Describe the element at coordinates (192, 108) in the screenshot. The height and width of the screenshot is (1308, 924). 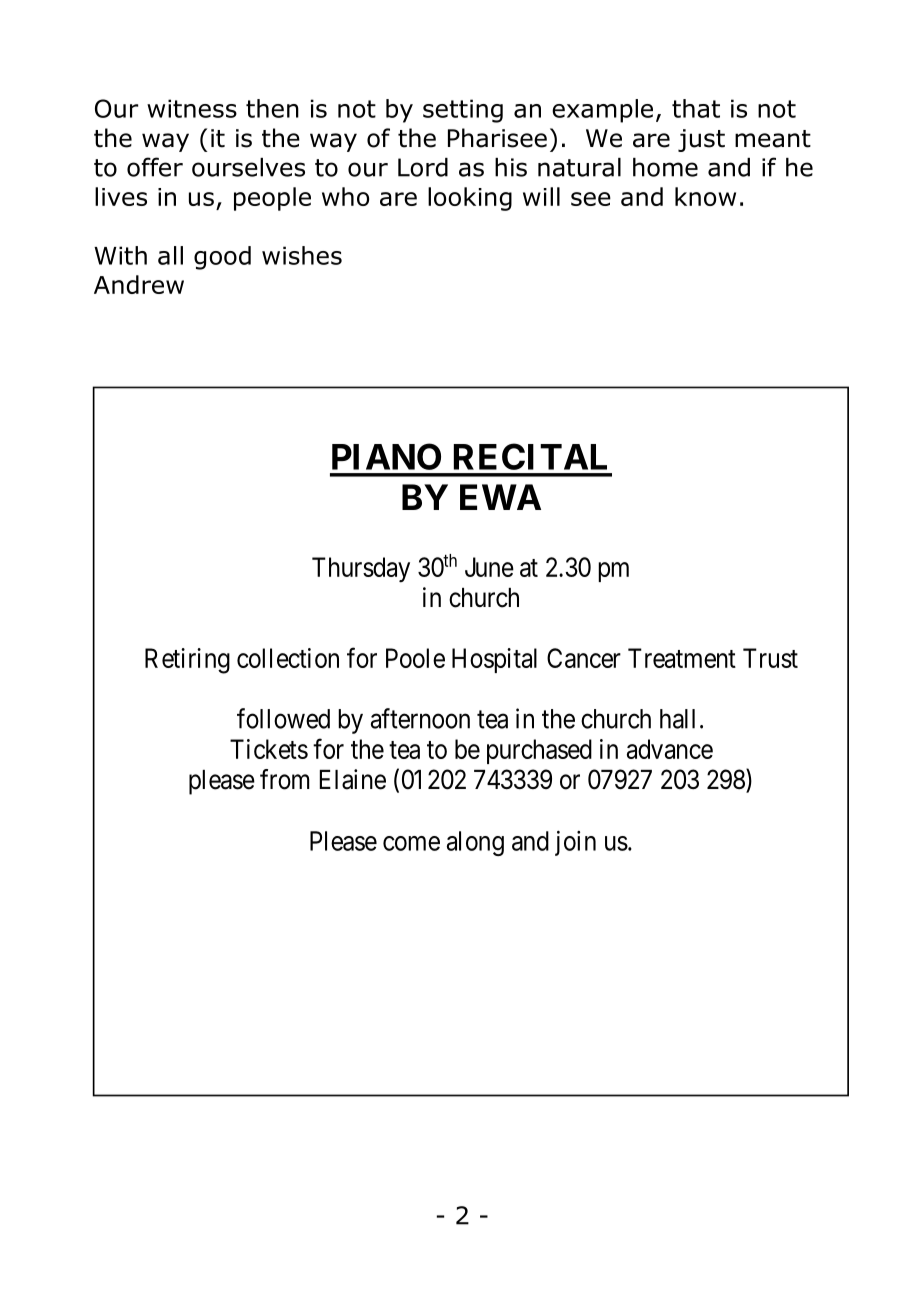
I see `witness` at that location.
